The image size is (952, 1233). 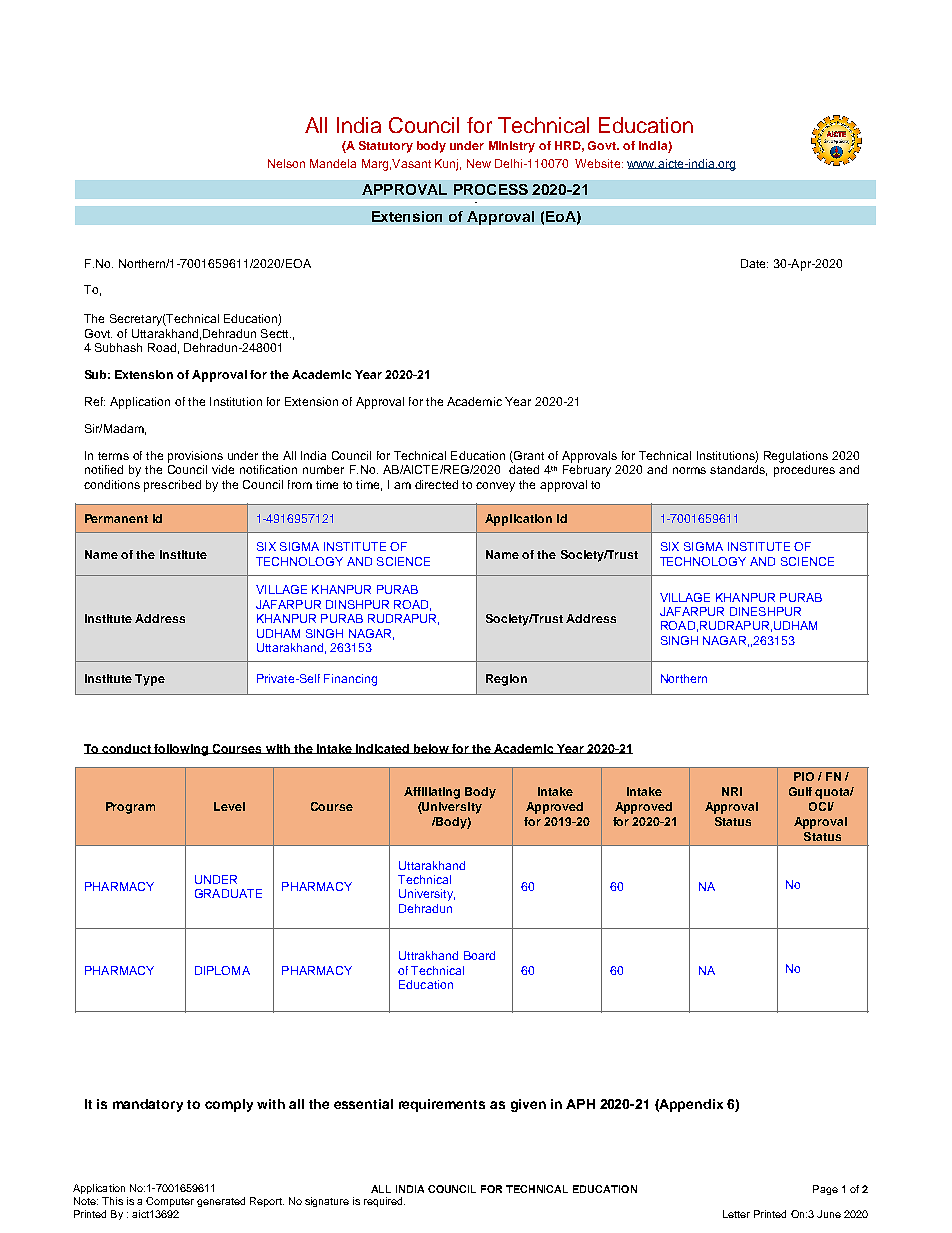 I want to click on New, so click(x=479, y=163).
